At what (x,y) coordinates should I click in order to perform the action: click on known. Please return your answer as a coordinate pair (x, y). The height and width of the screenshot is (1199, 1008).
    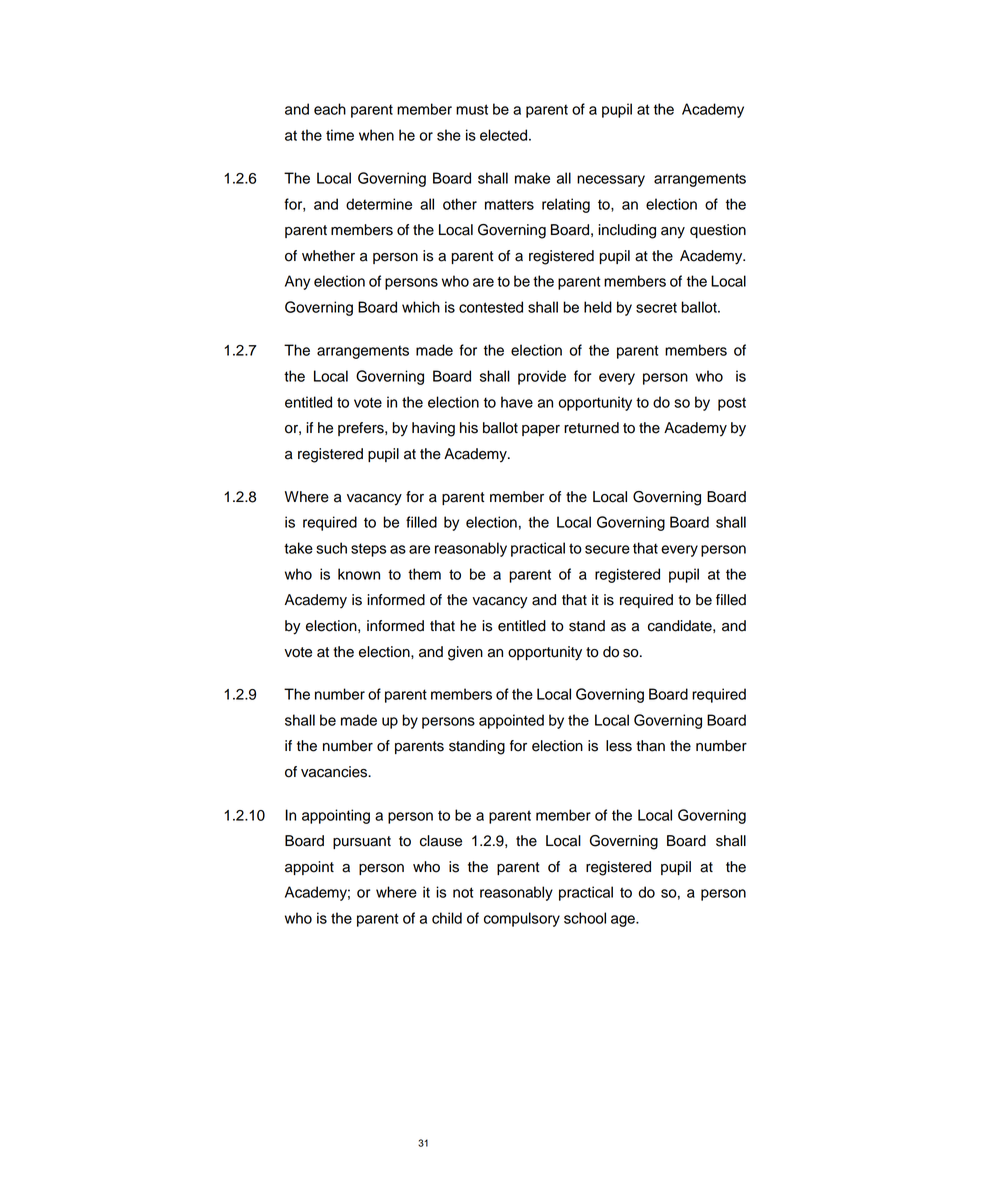
    Looking at the image, I should click on (359, 574).
